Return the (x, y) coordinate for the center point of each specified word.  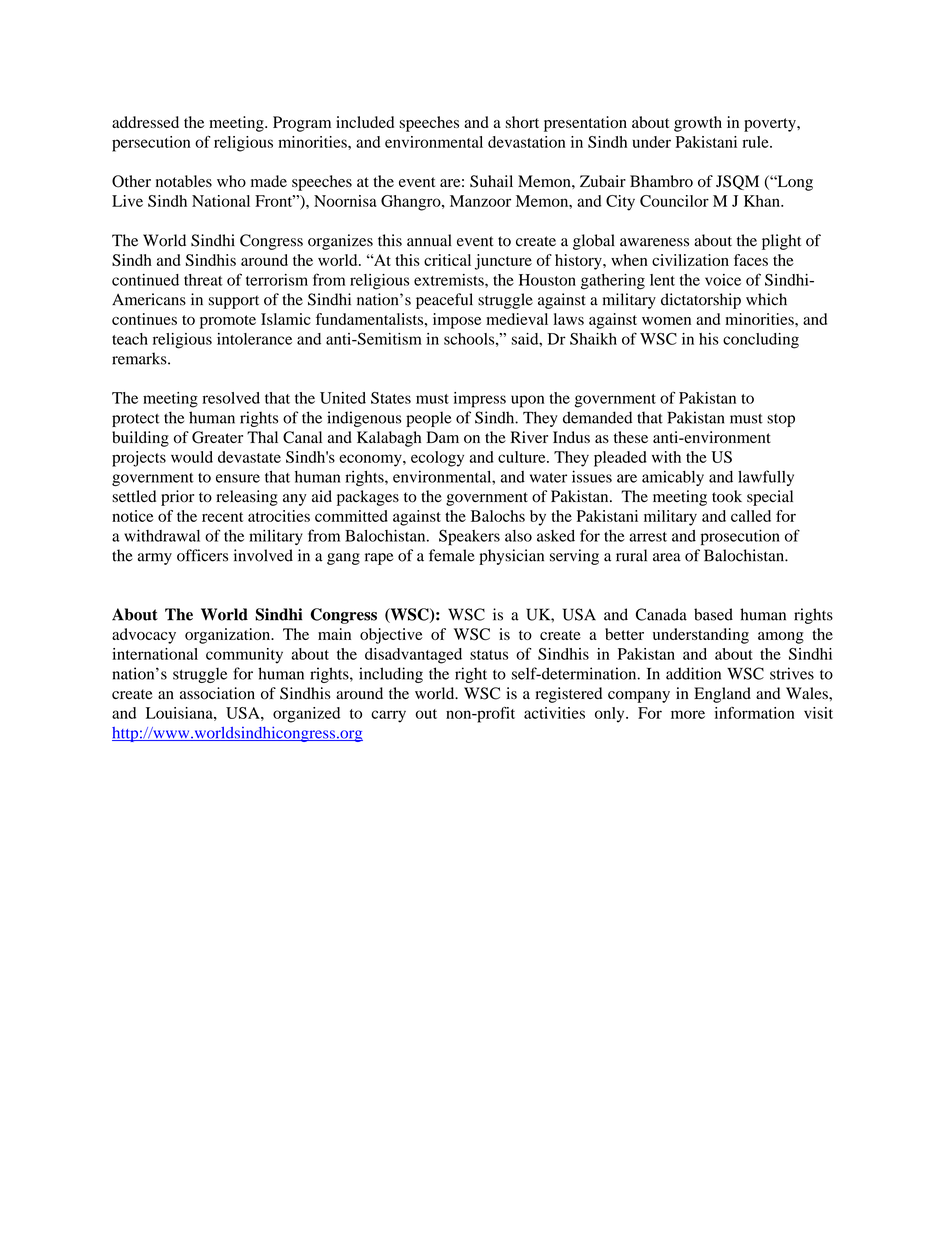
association (217, 693)
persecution (151, 144)
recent (222, 517)
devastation (527, 142)
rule (756, 142)
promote (228, 322)
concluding (761, 341)
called (751, 516)
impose (457, 321)
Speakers (469, 537)
